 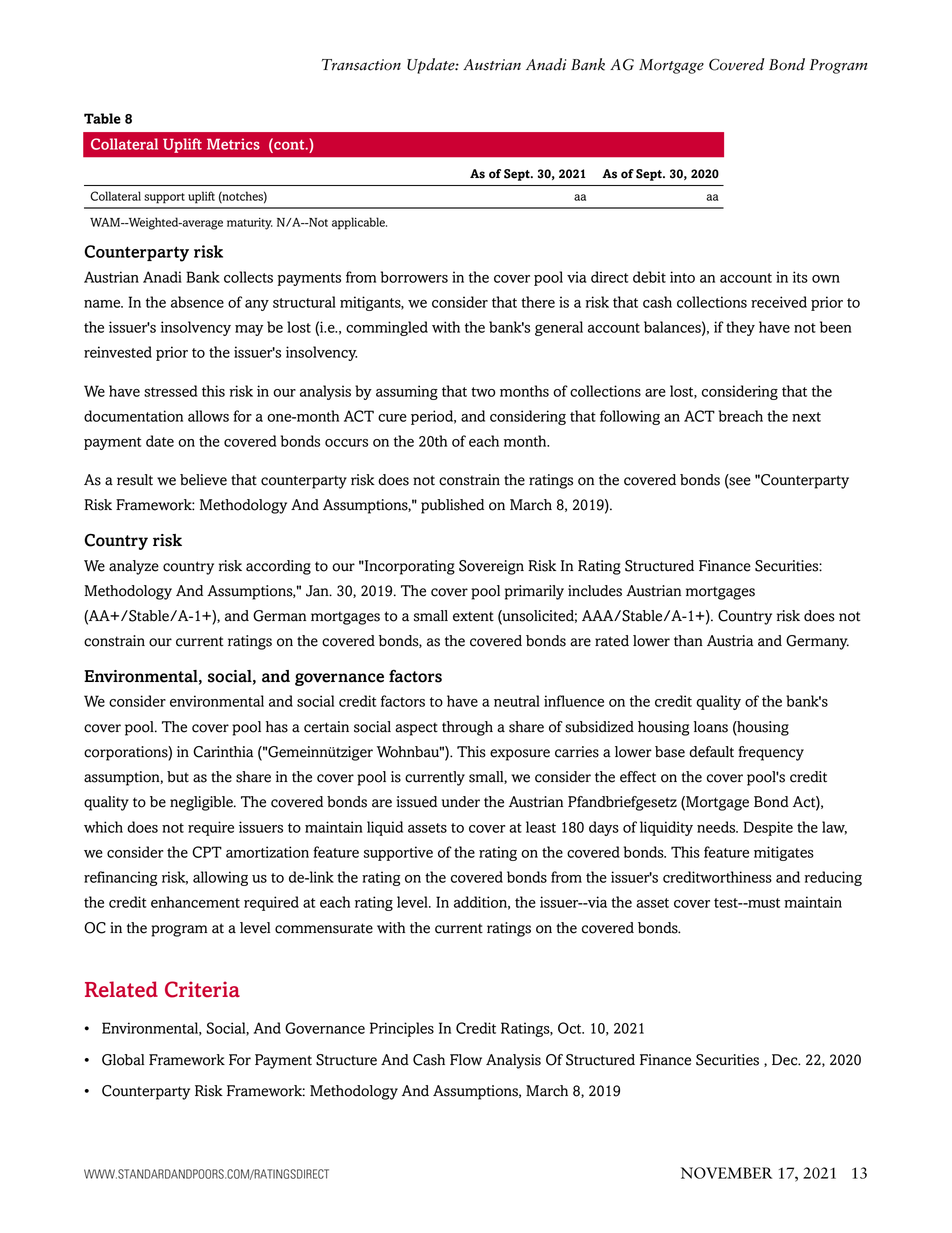 I want to click on they, so click(x=740, y=328).
